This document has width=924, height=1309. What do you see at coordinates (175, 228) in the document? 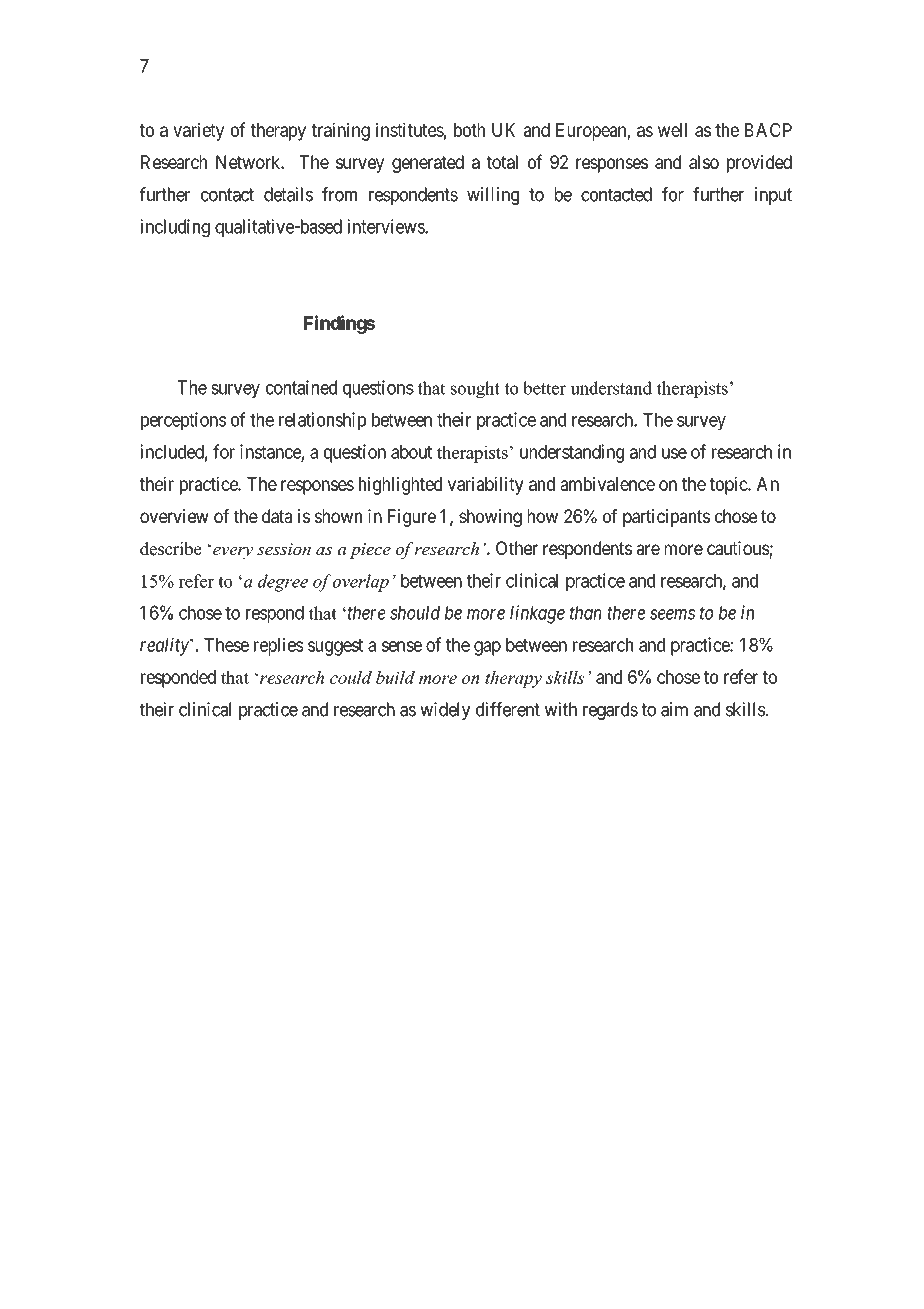
I see `including` at bounding box center [175, 228].
